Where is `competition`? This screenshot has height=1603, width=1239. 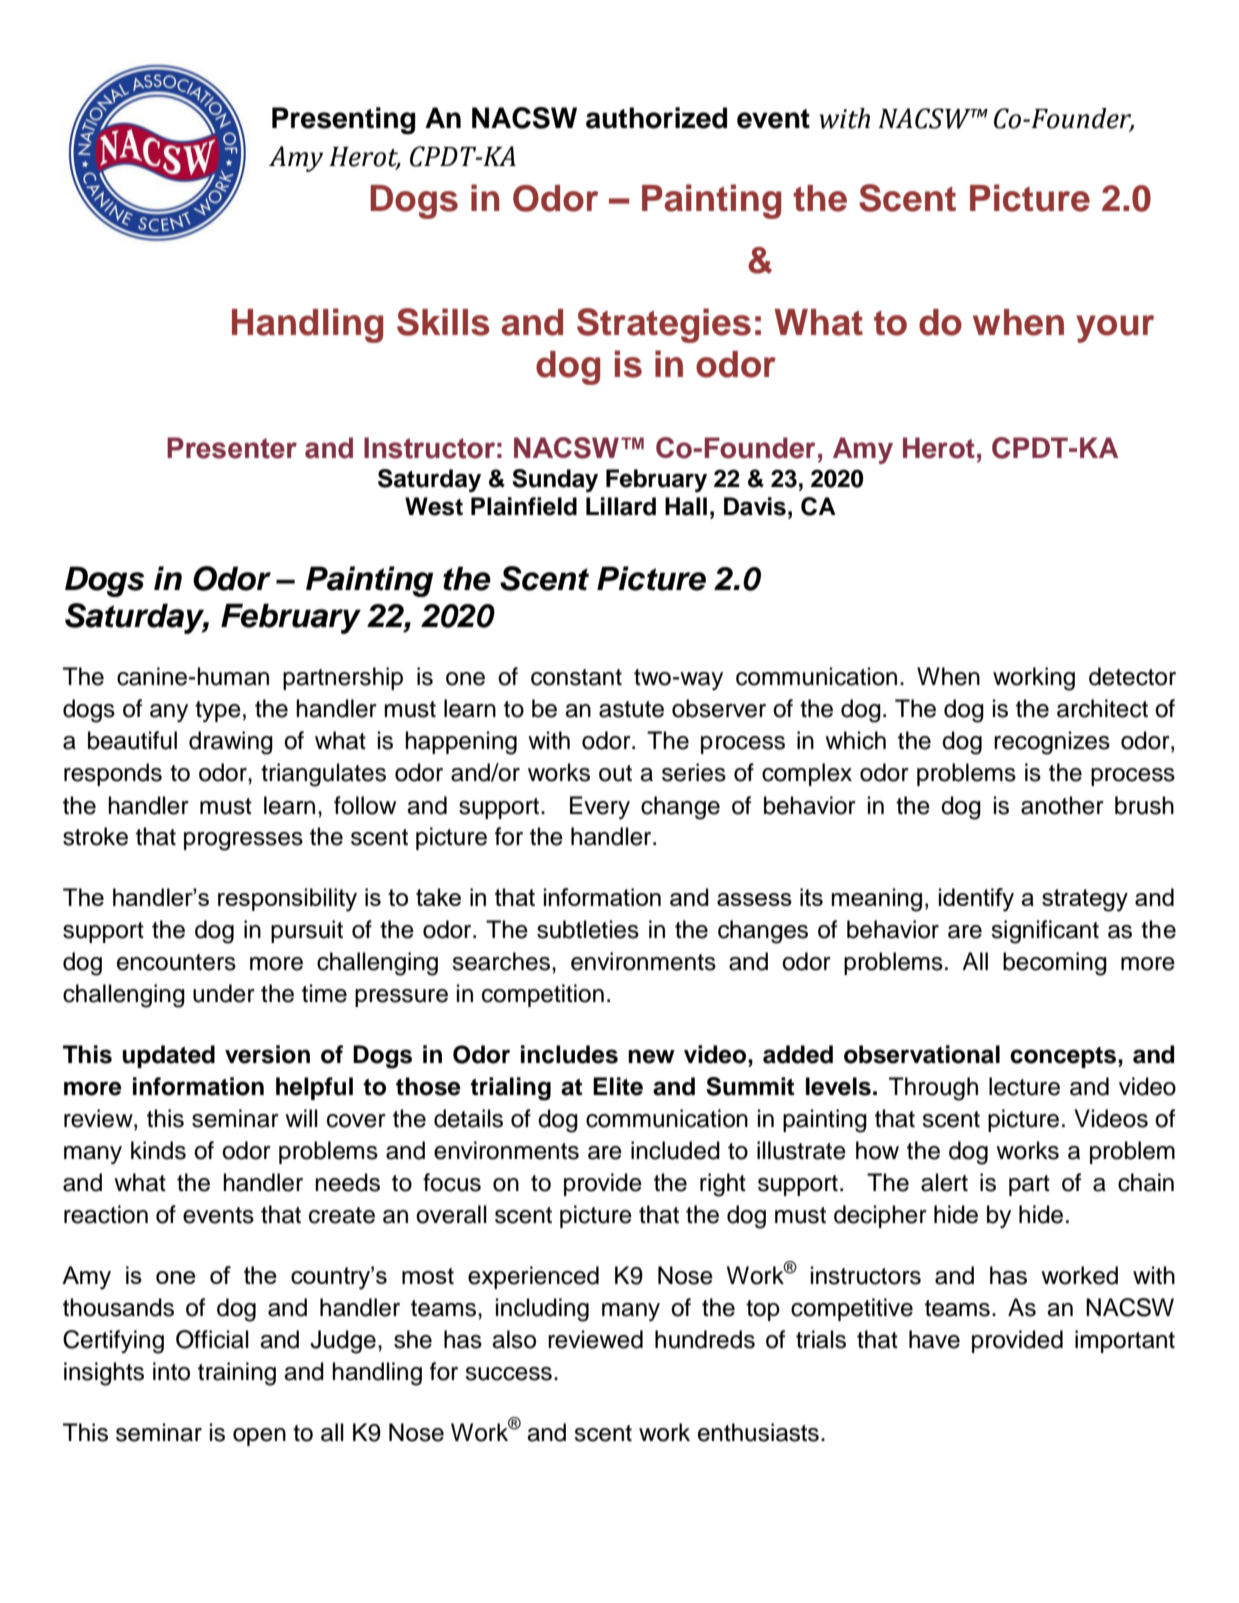
competition is located at coordinates (543, 995).
